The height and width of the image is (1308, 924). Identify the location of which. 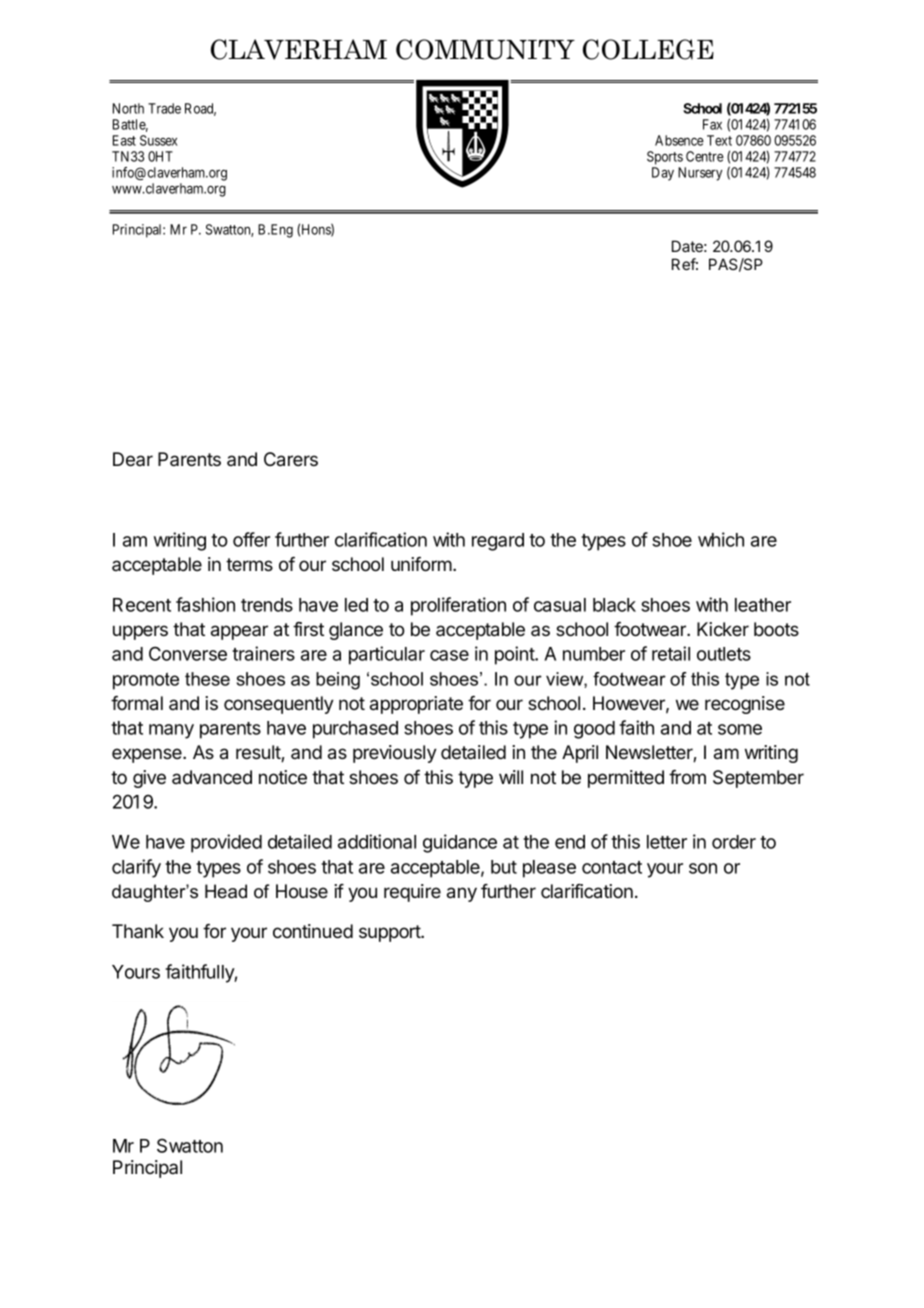
(721, 539).
